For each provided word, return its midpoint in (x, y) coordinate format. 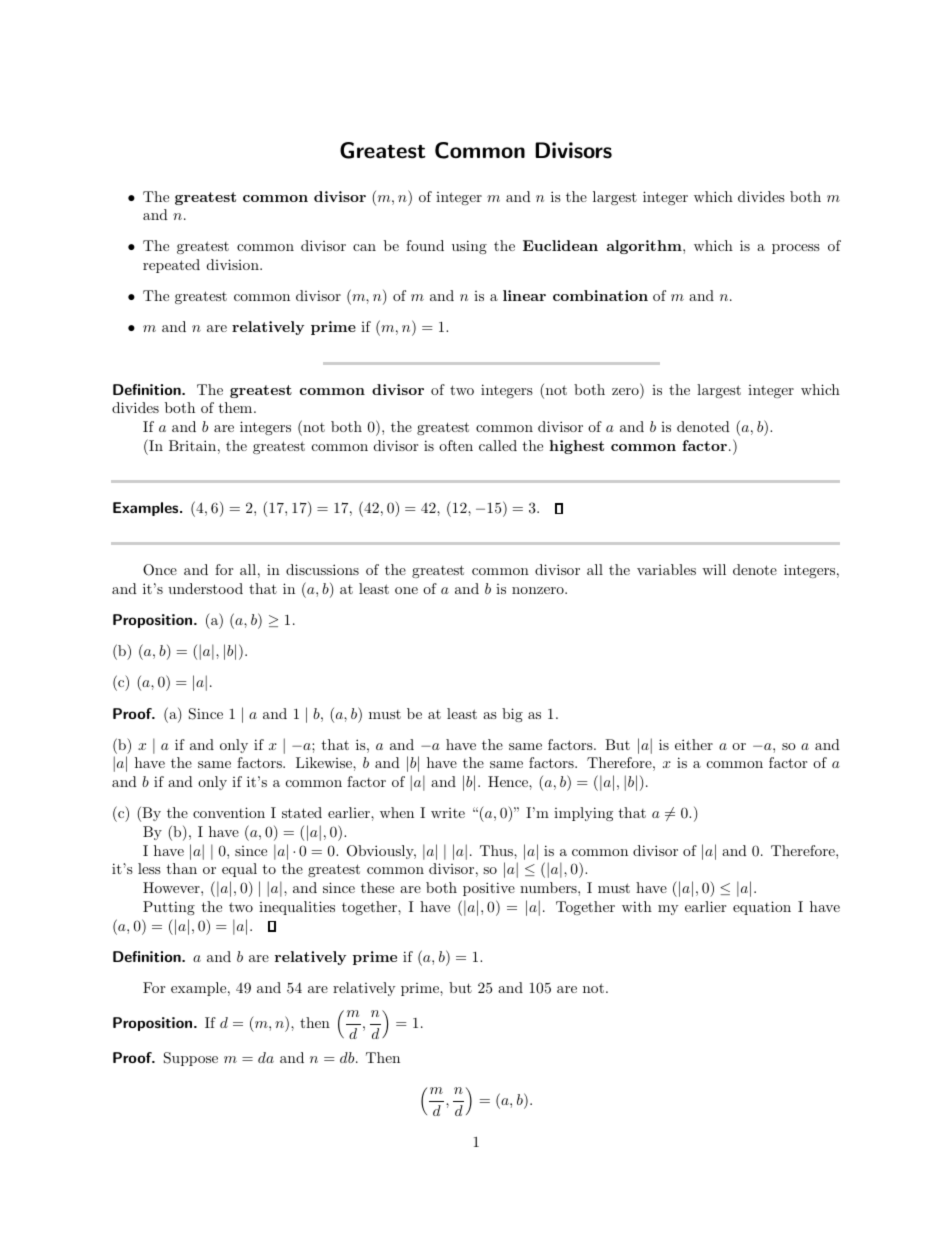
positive (489, 889)
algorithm (645, 247)
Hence (509, 781)
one (406, 590)
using (469, 247)
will (714, 569)
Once (160, 570)
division (234, 264)
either (694, 744)
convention (229, 812)
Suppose (191, 1059)
